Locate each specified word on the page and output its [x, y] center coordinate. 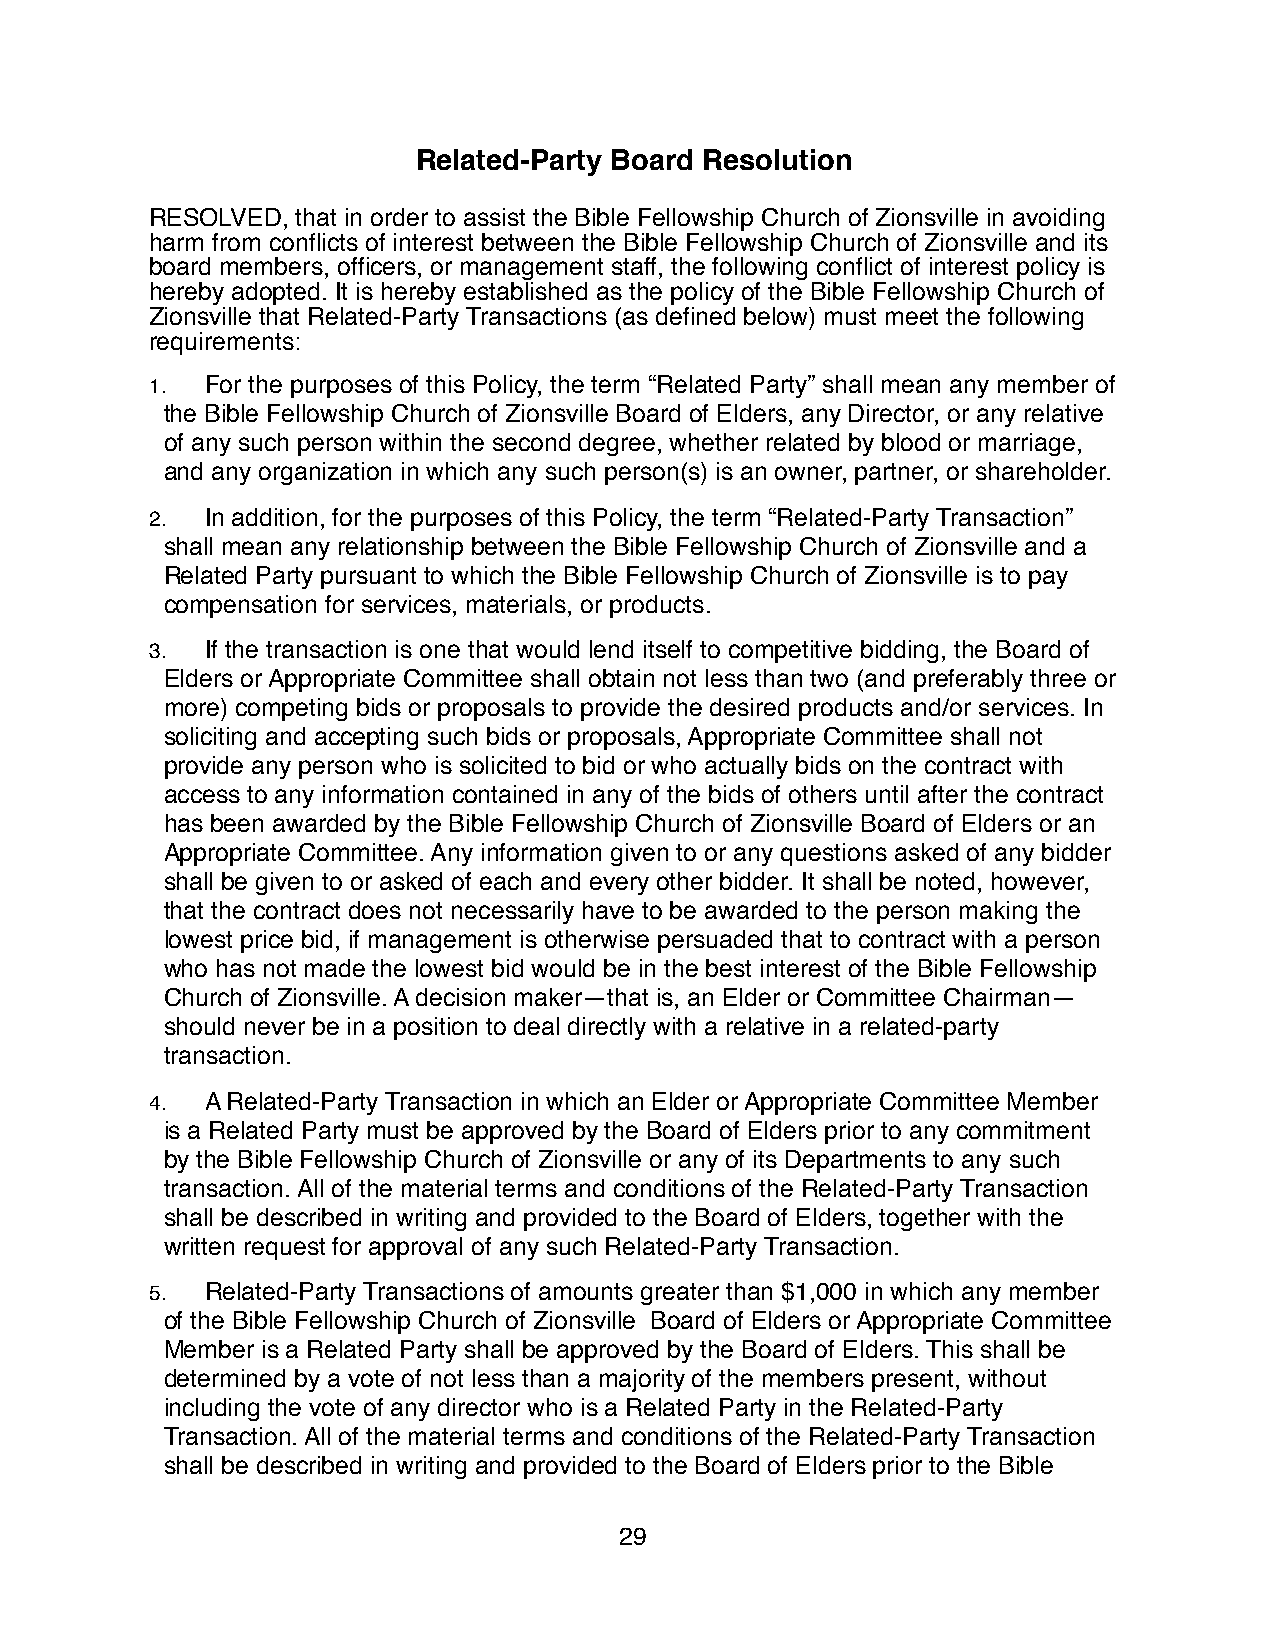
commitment [1023, 1130]
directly [607, 1028]
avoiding [1058, 221]
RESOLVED [216, 217]
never [275, 1028]
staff [636, 266]
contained [505, 794]
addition [274, 517]
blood [911, 442]
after [942, 794]
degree [617, 444]
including [212, 1409]
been [237, 823]
